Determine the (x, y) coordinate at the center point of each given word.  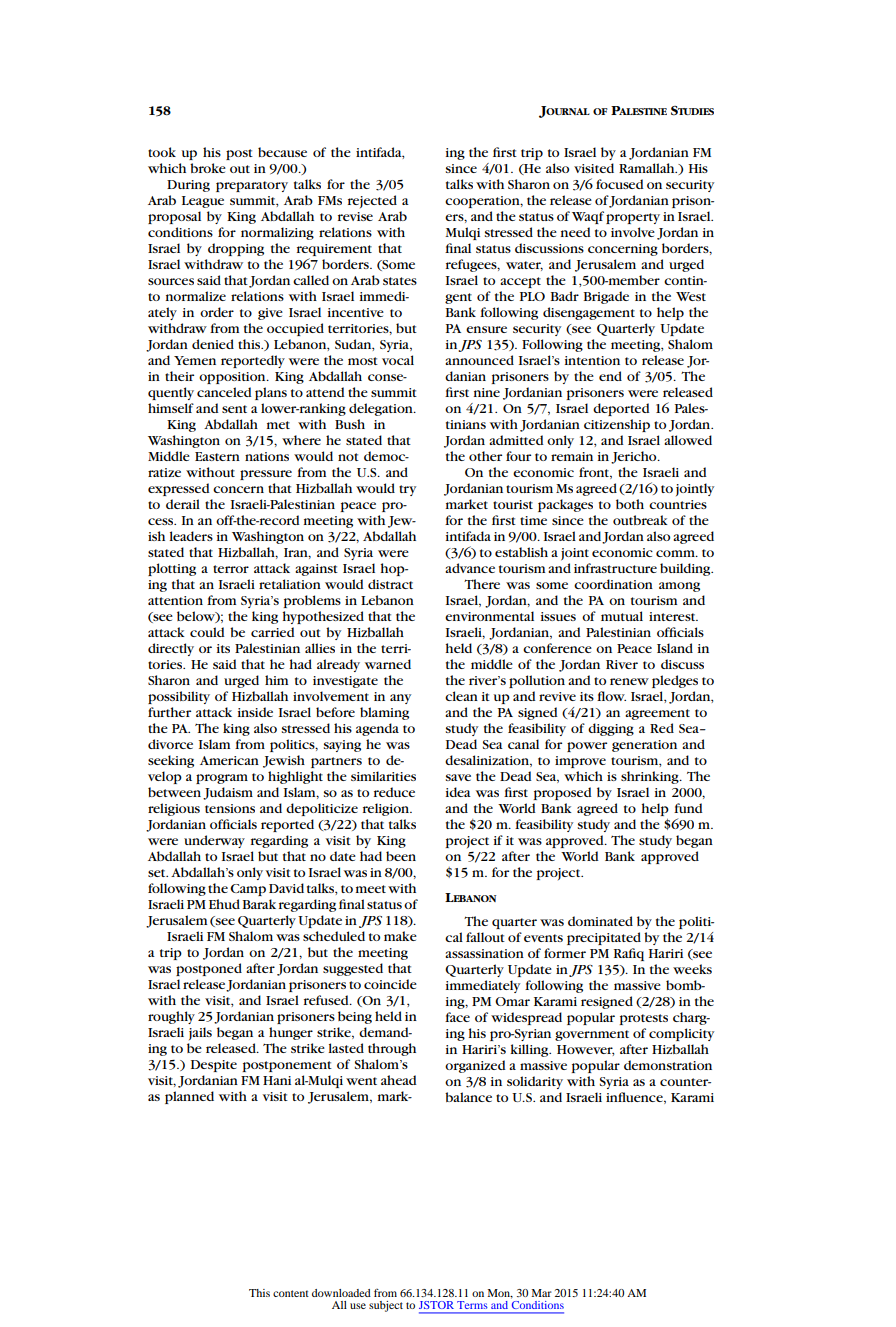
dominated (600, 921)
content (291, 1293)
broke (208, 168)
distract (390, 584)
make (400, 936)
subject (386, 1306)
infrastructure (615, 568)
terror (231, 569)
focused (620, 184)
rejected (372, 201)
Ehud (224, 904)
